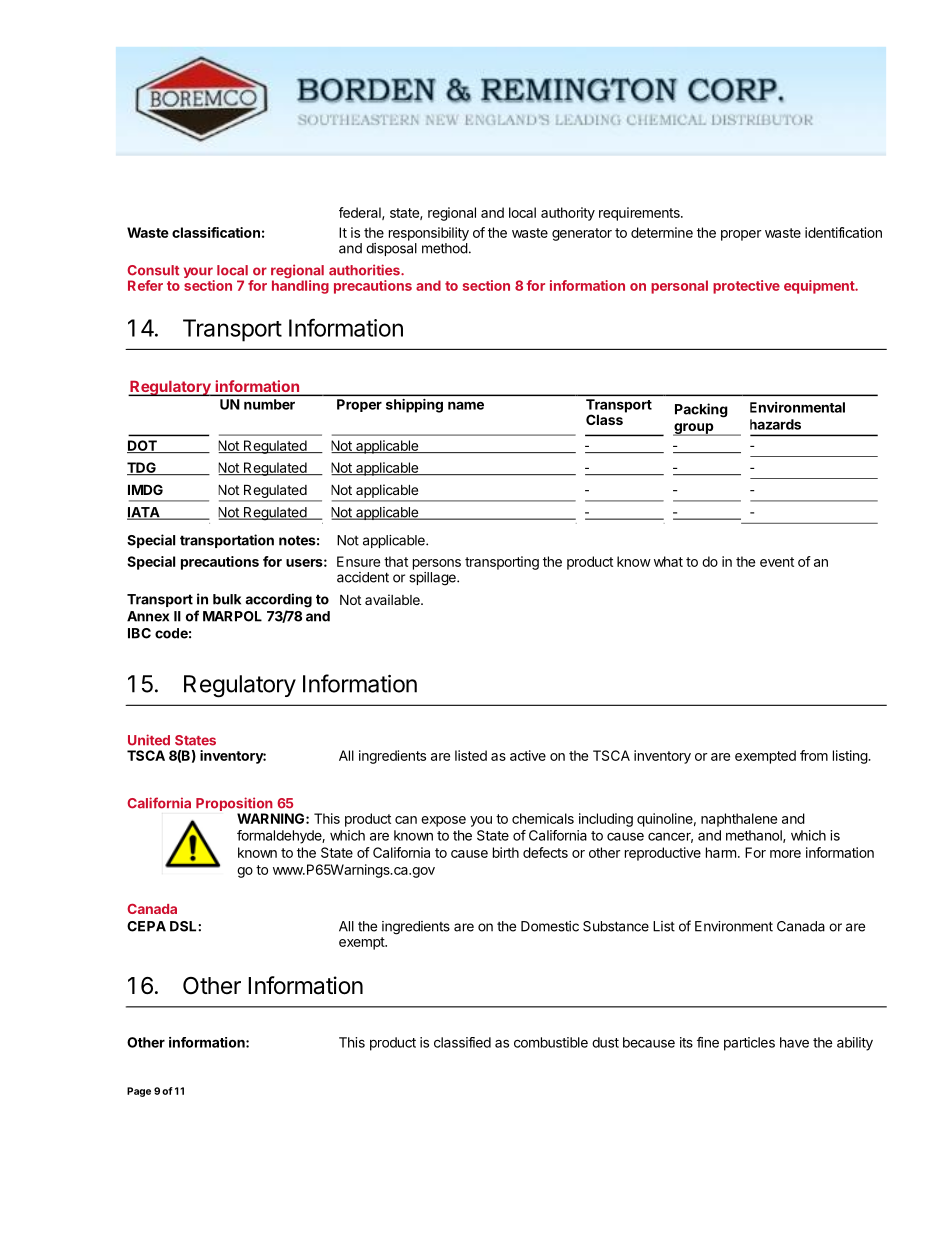 The height and width of the document is (1233, 952). What do you see at coordinates (199, 274) in the document?
I see `your` at bounding box center [199, 274].
